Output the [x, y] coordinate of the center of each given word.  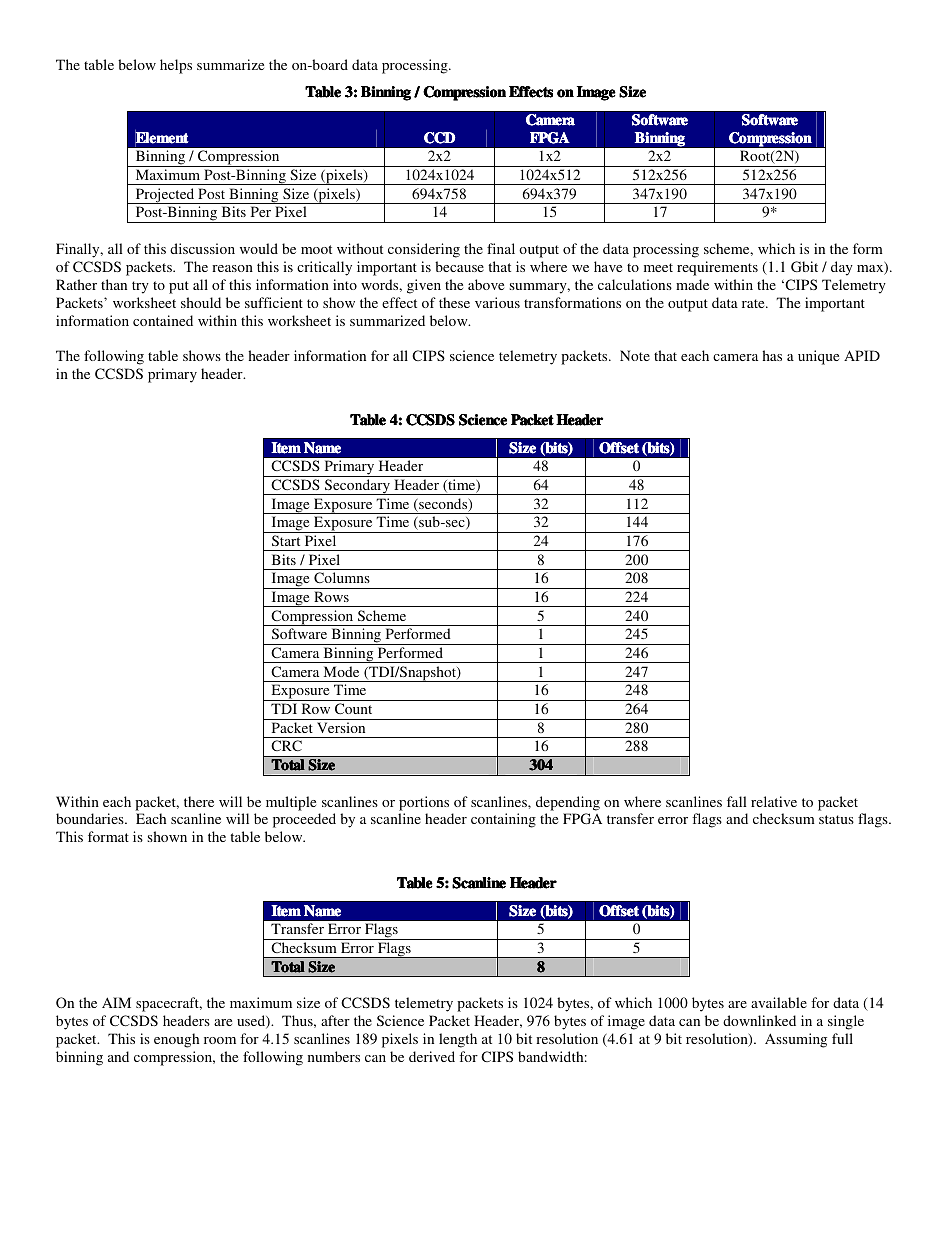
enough [176, 1040]
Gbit [804, 266]
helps [176, 66]
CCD [439, 138]
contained [163, 320]
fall [737, 801]
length [458, 1040]
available [779, 1002]
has [772, 355]
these [454, 302]
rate [754, 303]
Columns [342, 577]
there [199, 801]
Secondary [357, 487]
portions [424, 803]
